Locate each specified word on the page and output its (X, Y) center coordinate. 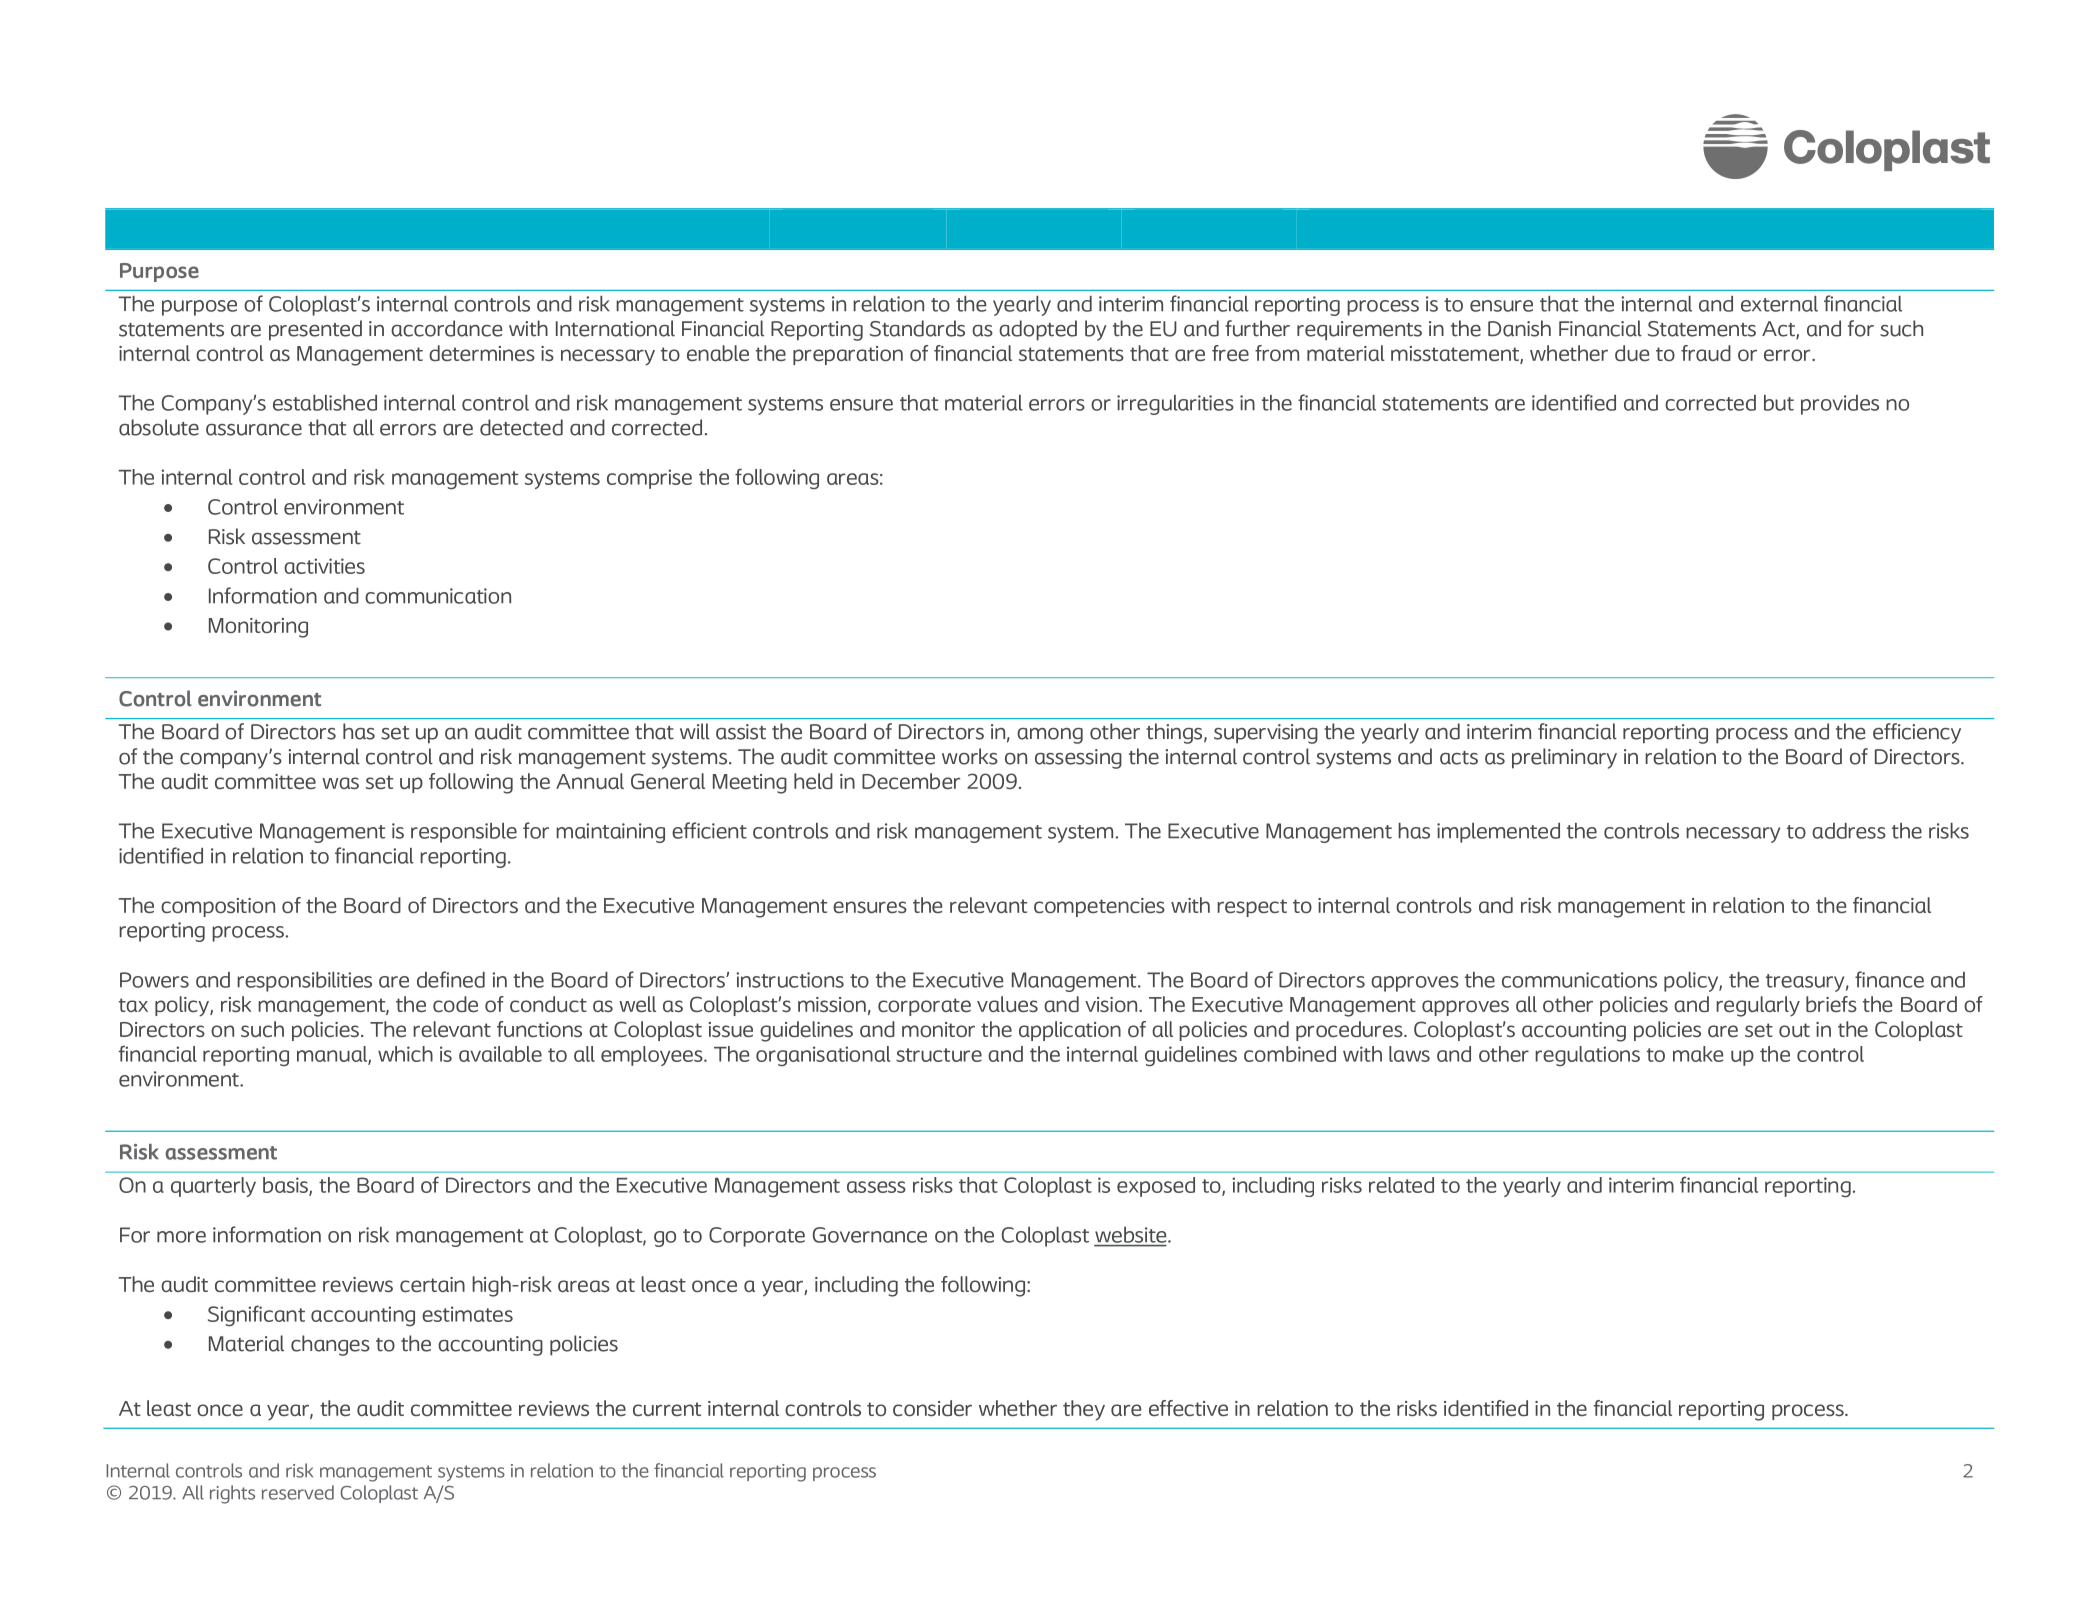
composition (218, 907)
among (1050, 736)
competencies (1099, 907)
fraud (1706, 353)
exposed (1156, 1187)
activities (324, 566)
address (1849, 831)
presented (315, 330)
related (1401, 1185)
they (1084, 1410)
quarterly (213, 1187)
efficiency (1917, 733)
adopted (1038, 330)
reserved (298, 1492)
